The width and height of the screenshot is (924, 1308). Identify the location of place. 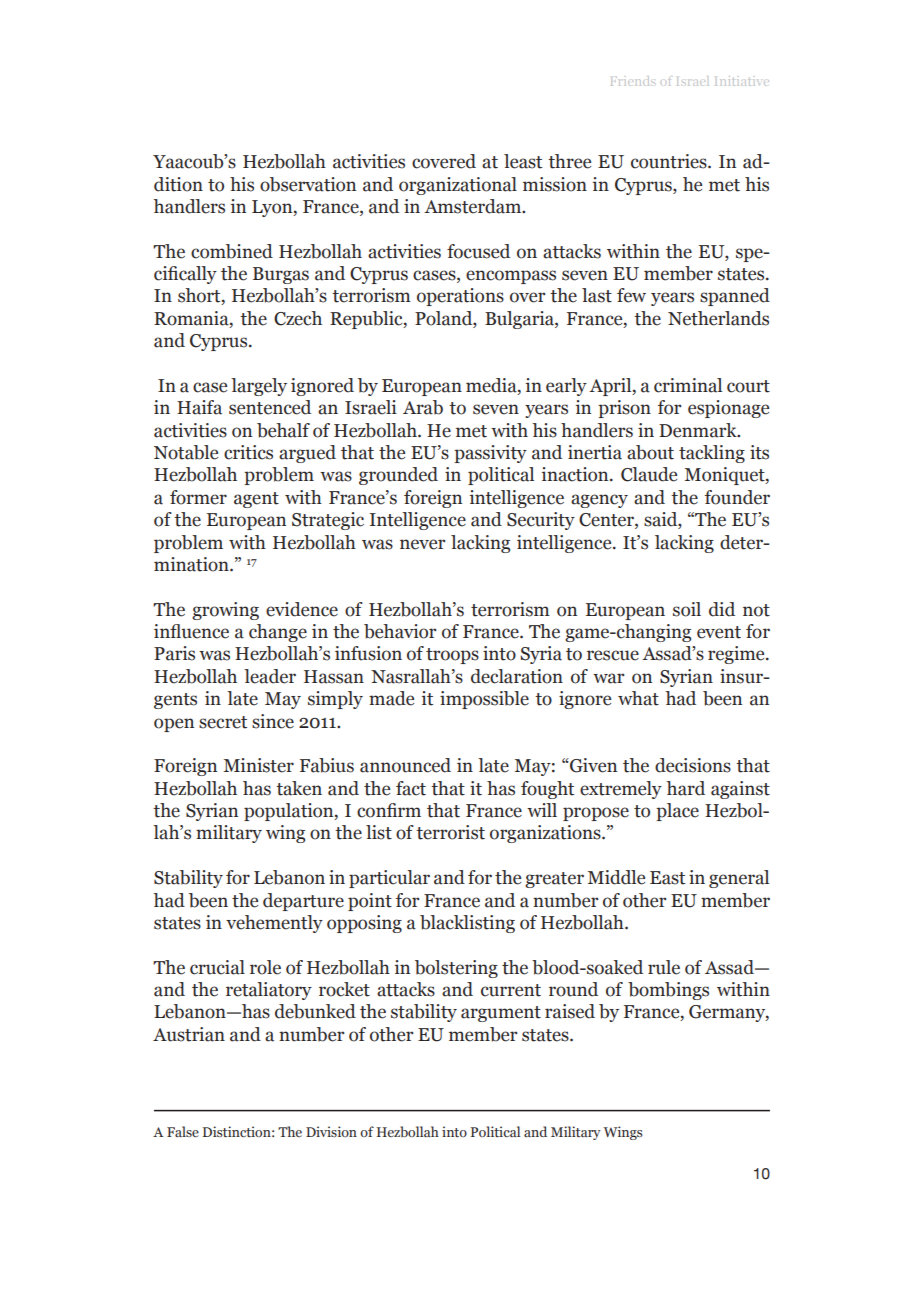
(677, 812).
